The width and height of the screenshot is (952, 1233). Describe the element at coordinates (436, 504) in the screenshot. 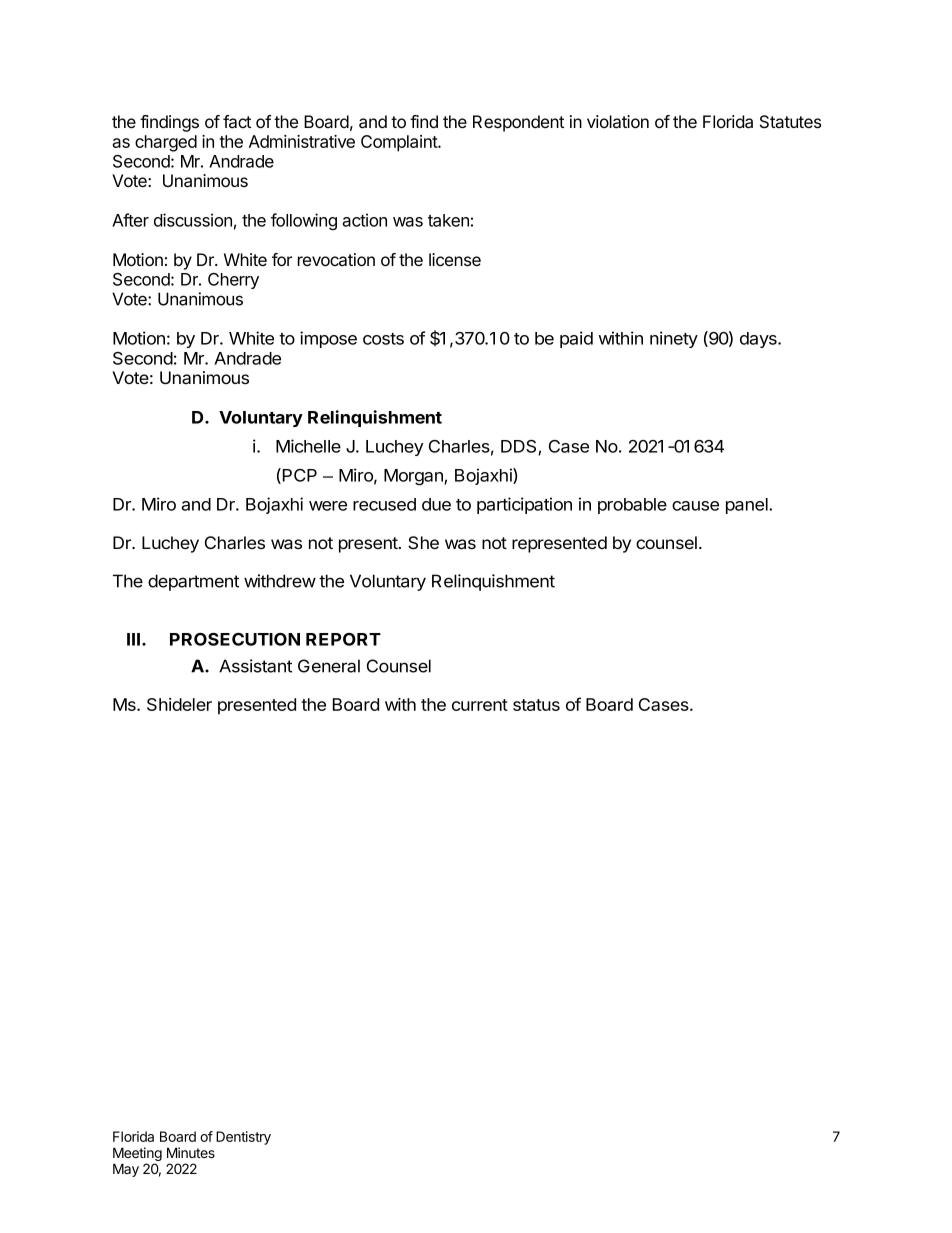

I see `due` at that location.
